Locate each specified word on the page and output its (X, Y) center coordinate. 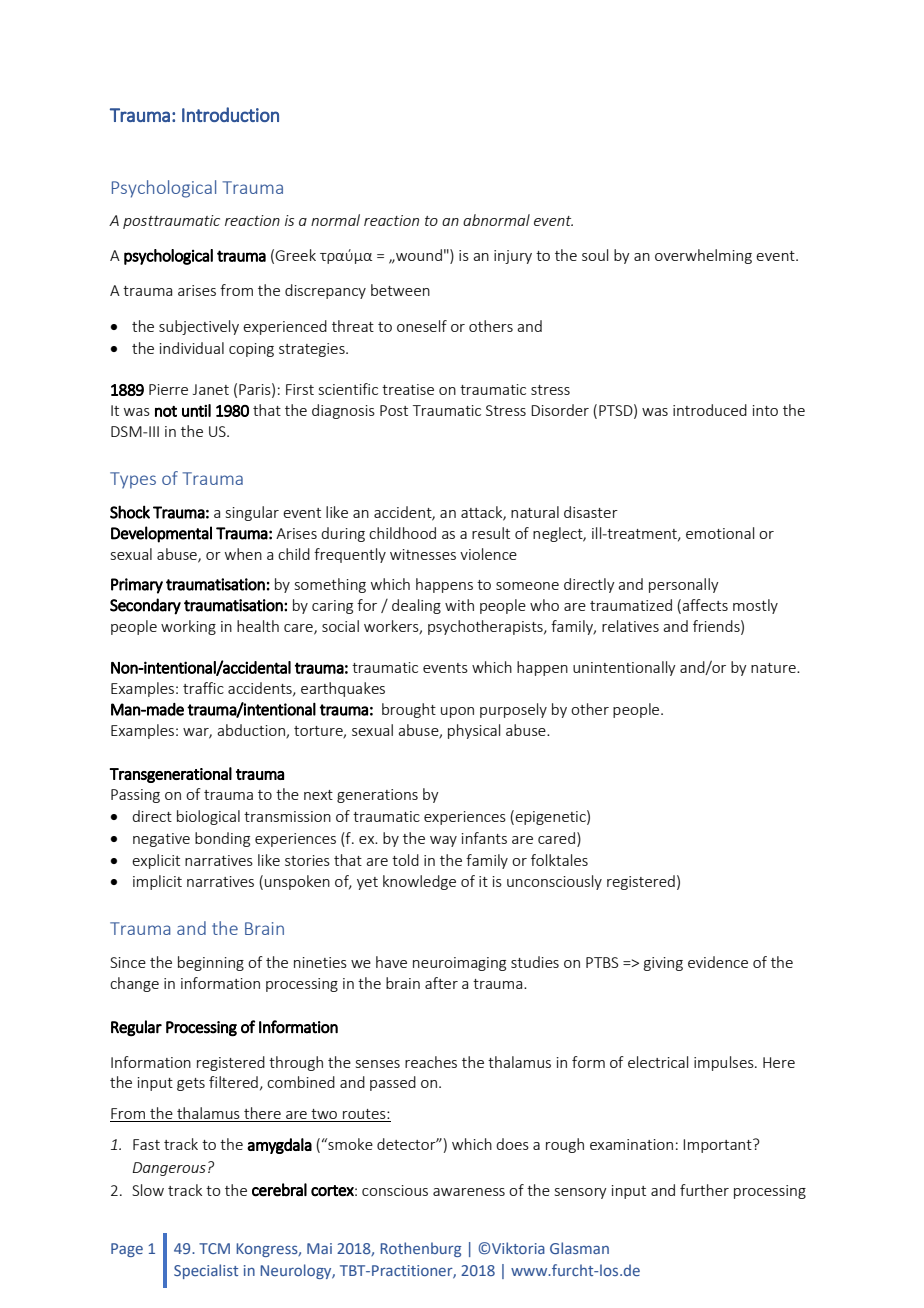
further (704, 1190)
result (491, 533)
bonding (222, 839)
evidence (718, 962)
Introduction (230, 114)
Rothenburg (420, 1249)
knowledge (419, 882)
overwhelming (703, 256)
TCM (214, 1248)
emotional (720, 533)
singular (252, 513)
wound (418, 255)
